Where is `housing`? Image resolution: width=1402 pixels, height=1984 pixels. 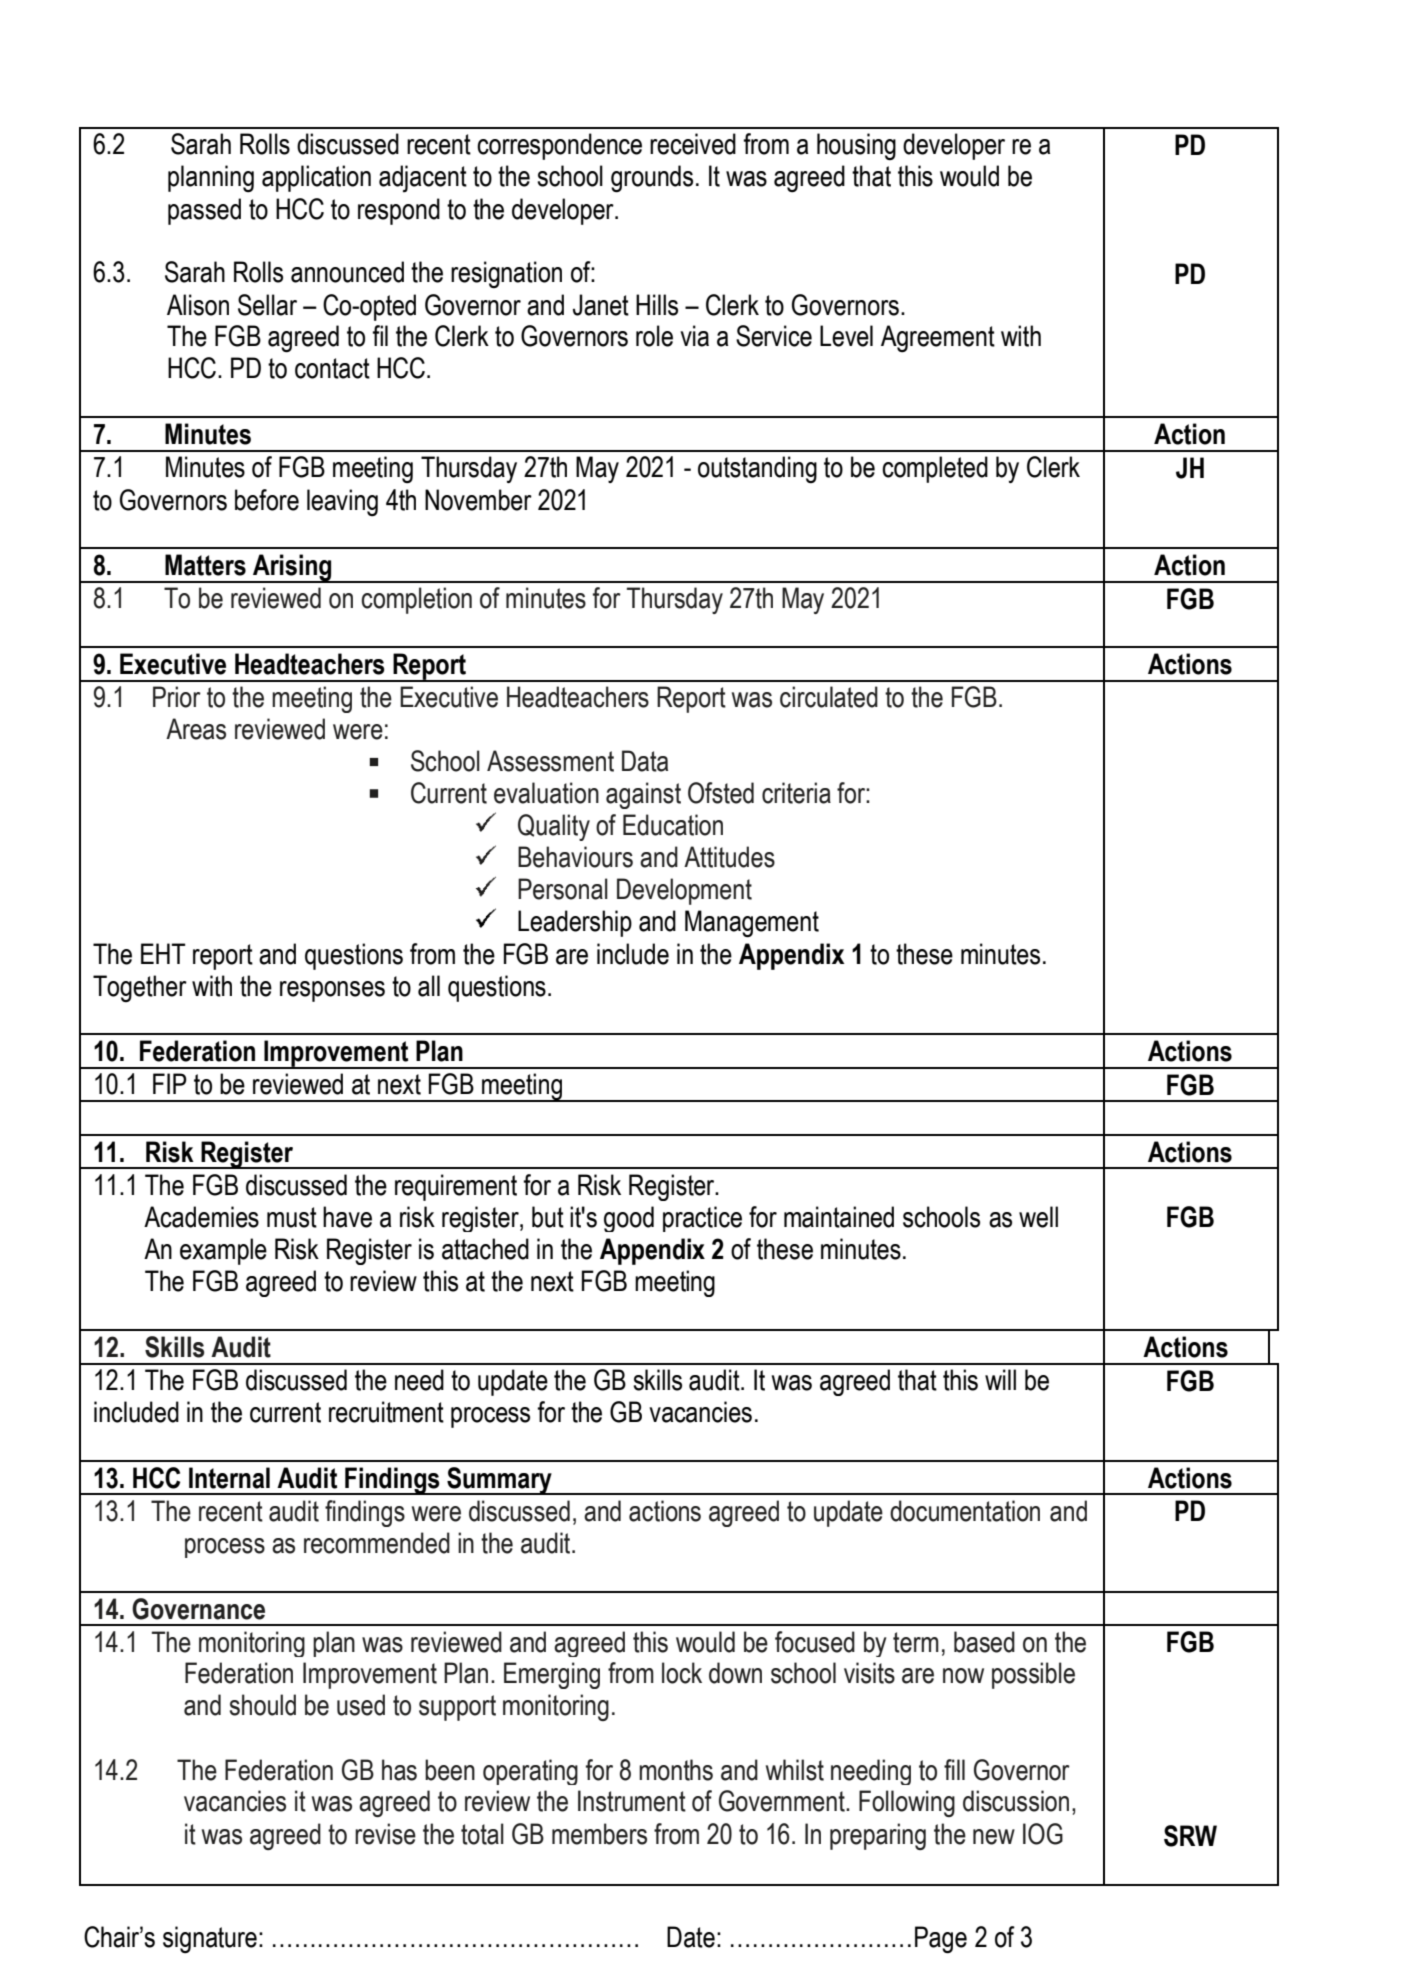
housing is located at coordinates (856, 146).
